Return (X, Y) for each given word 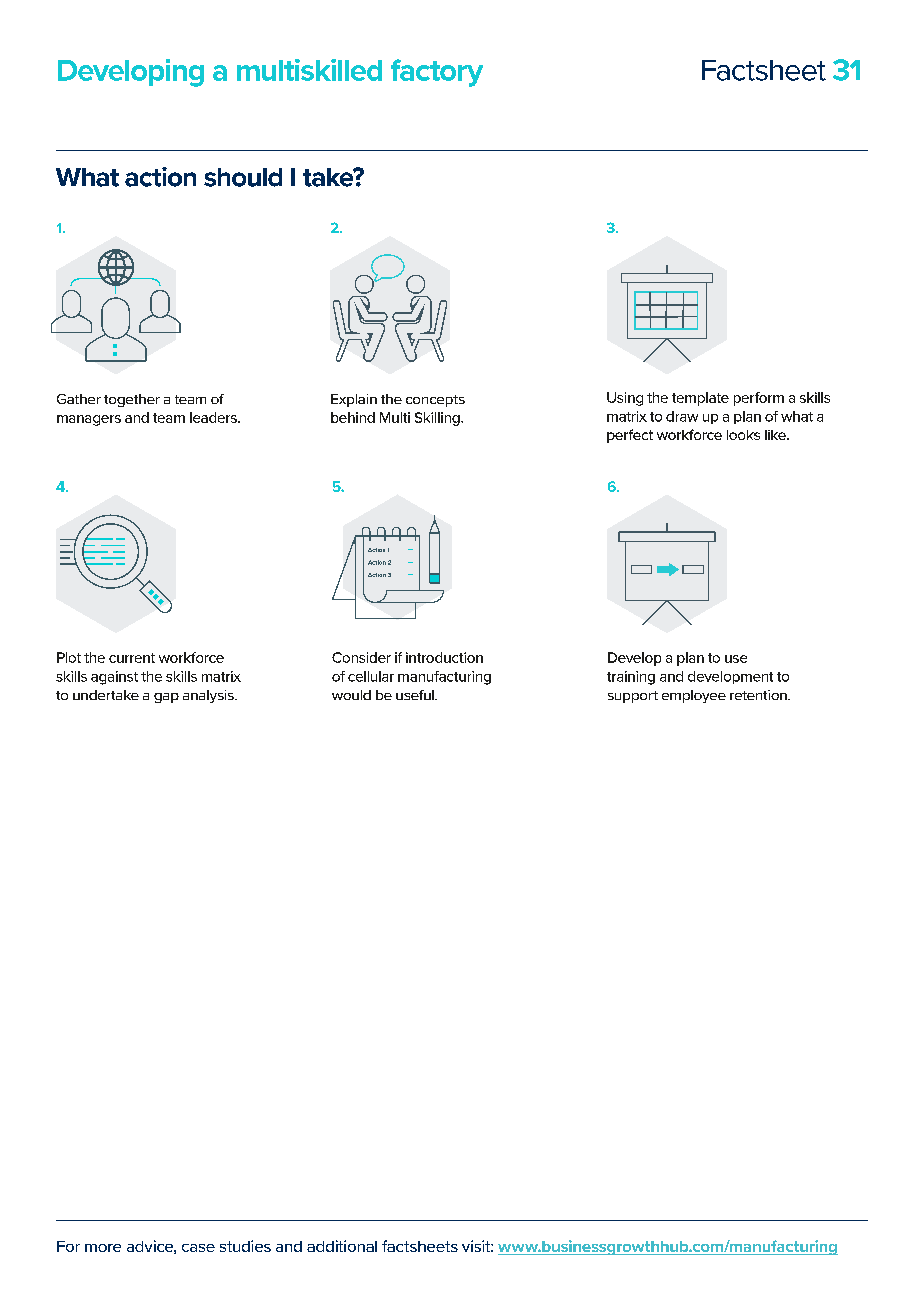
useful (416, 695)
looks (743, 435)
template (700, 399)
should (243, 177)
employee (694, 696)
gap (166, 698)
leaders (214, 417)
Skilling (438, 419)
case (198, 1248)
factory (437, 73)
